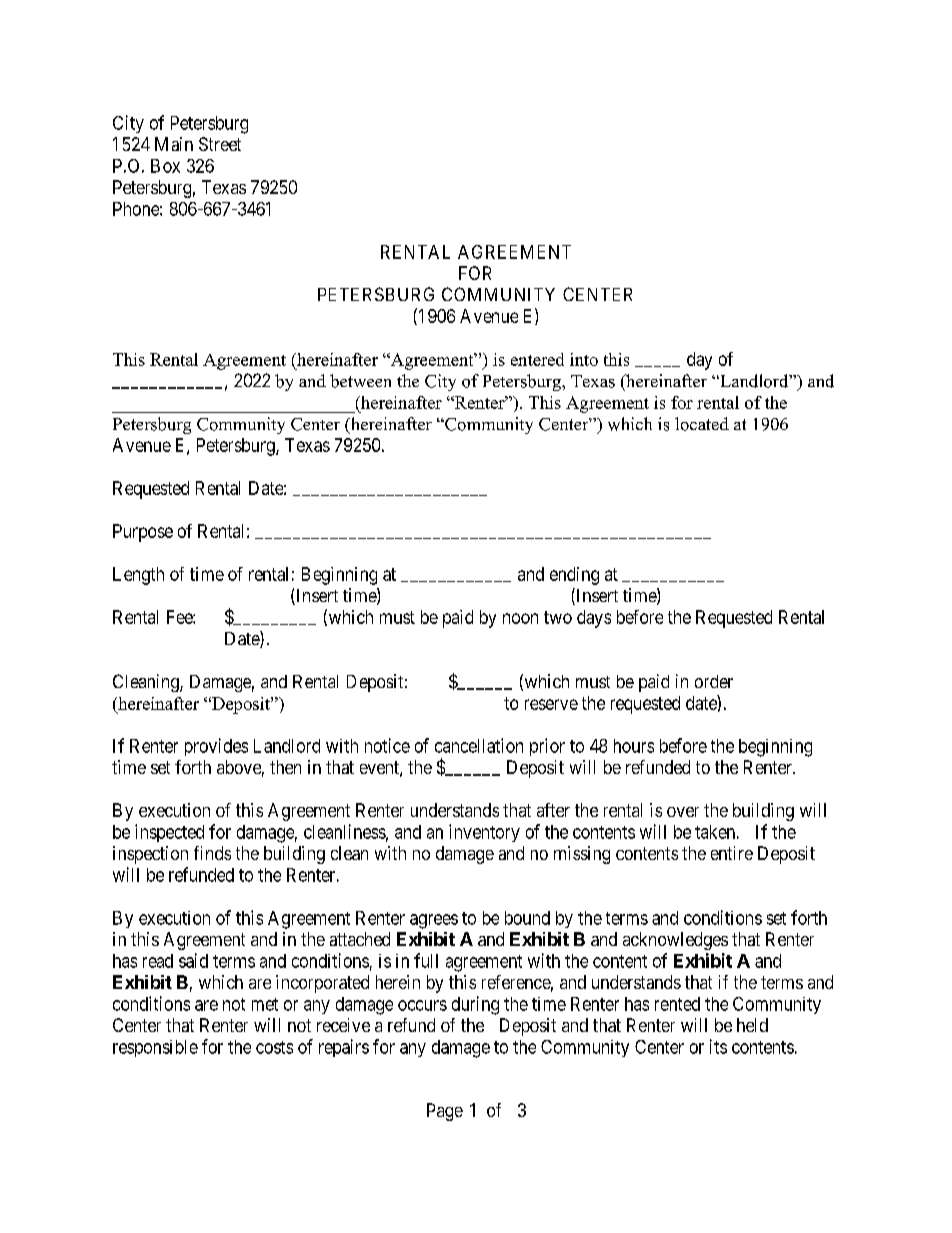  I want to click on cancellation, so click(479, 745).
